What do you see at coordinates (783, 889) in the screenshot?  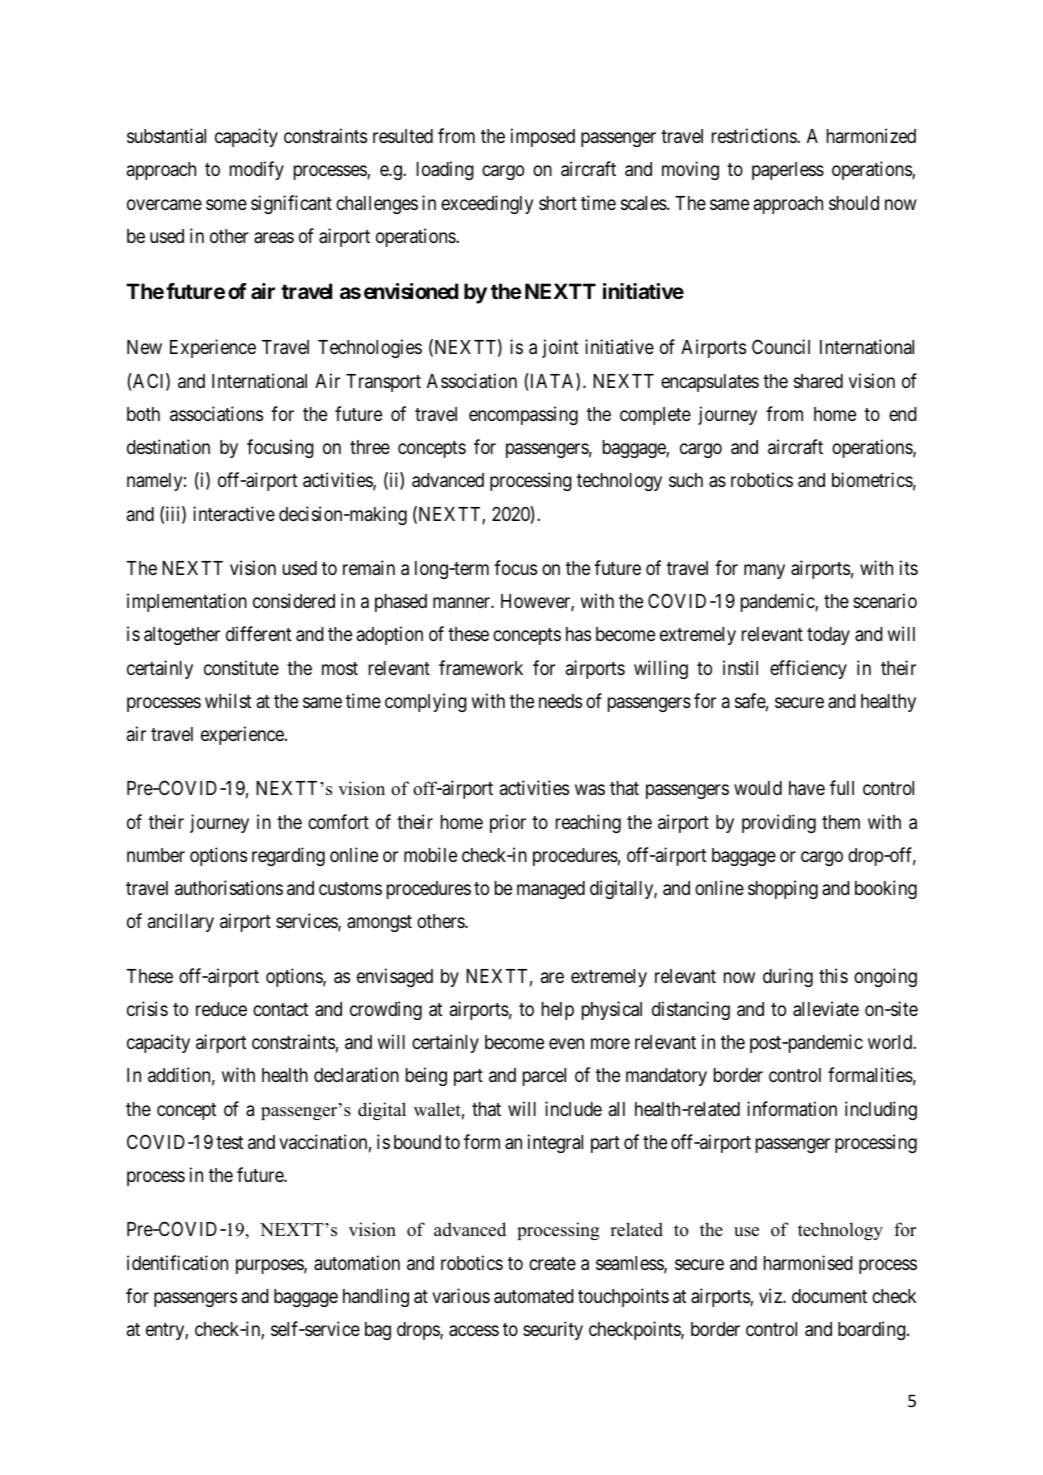 I see `shopping` at bounding box center [783, 889].
